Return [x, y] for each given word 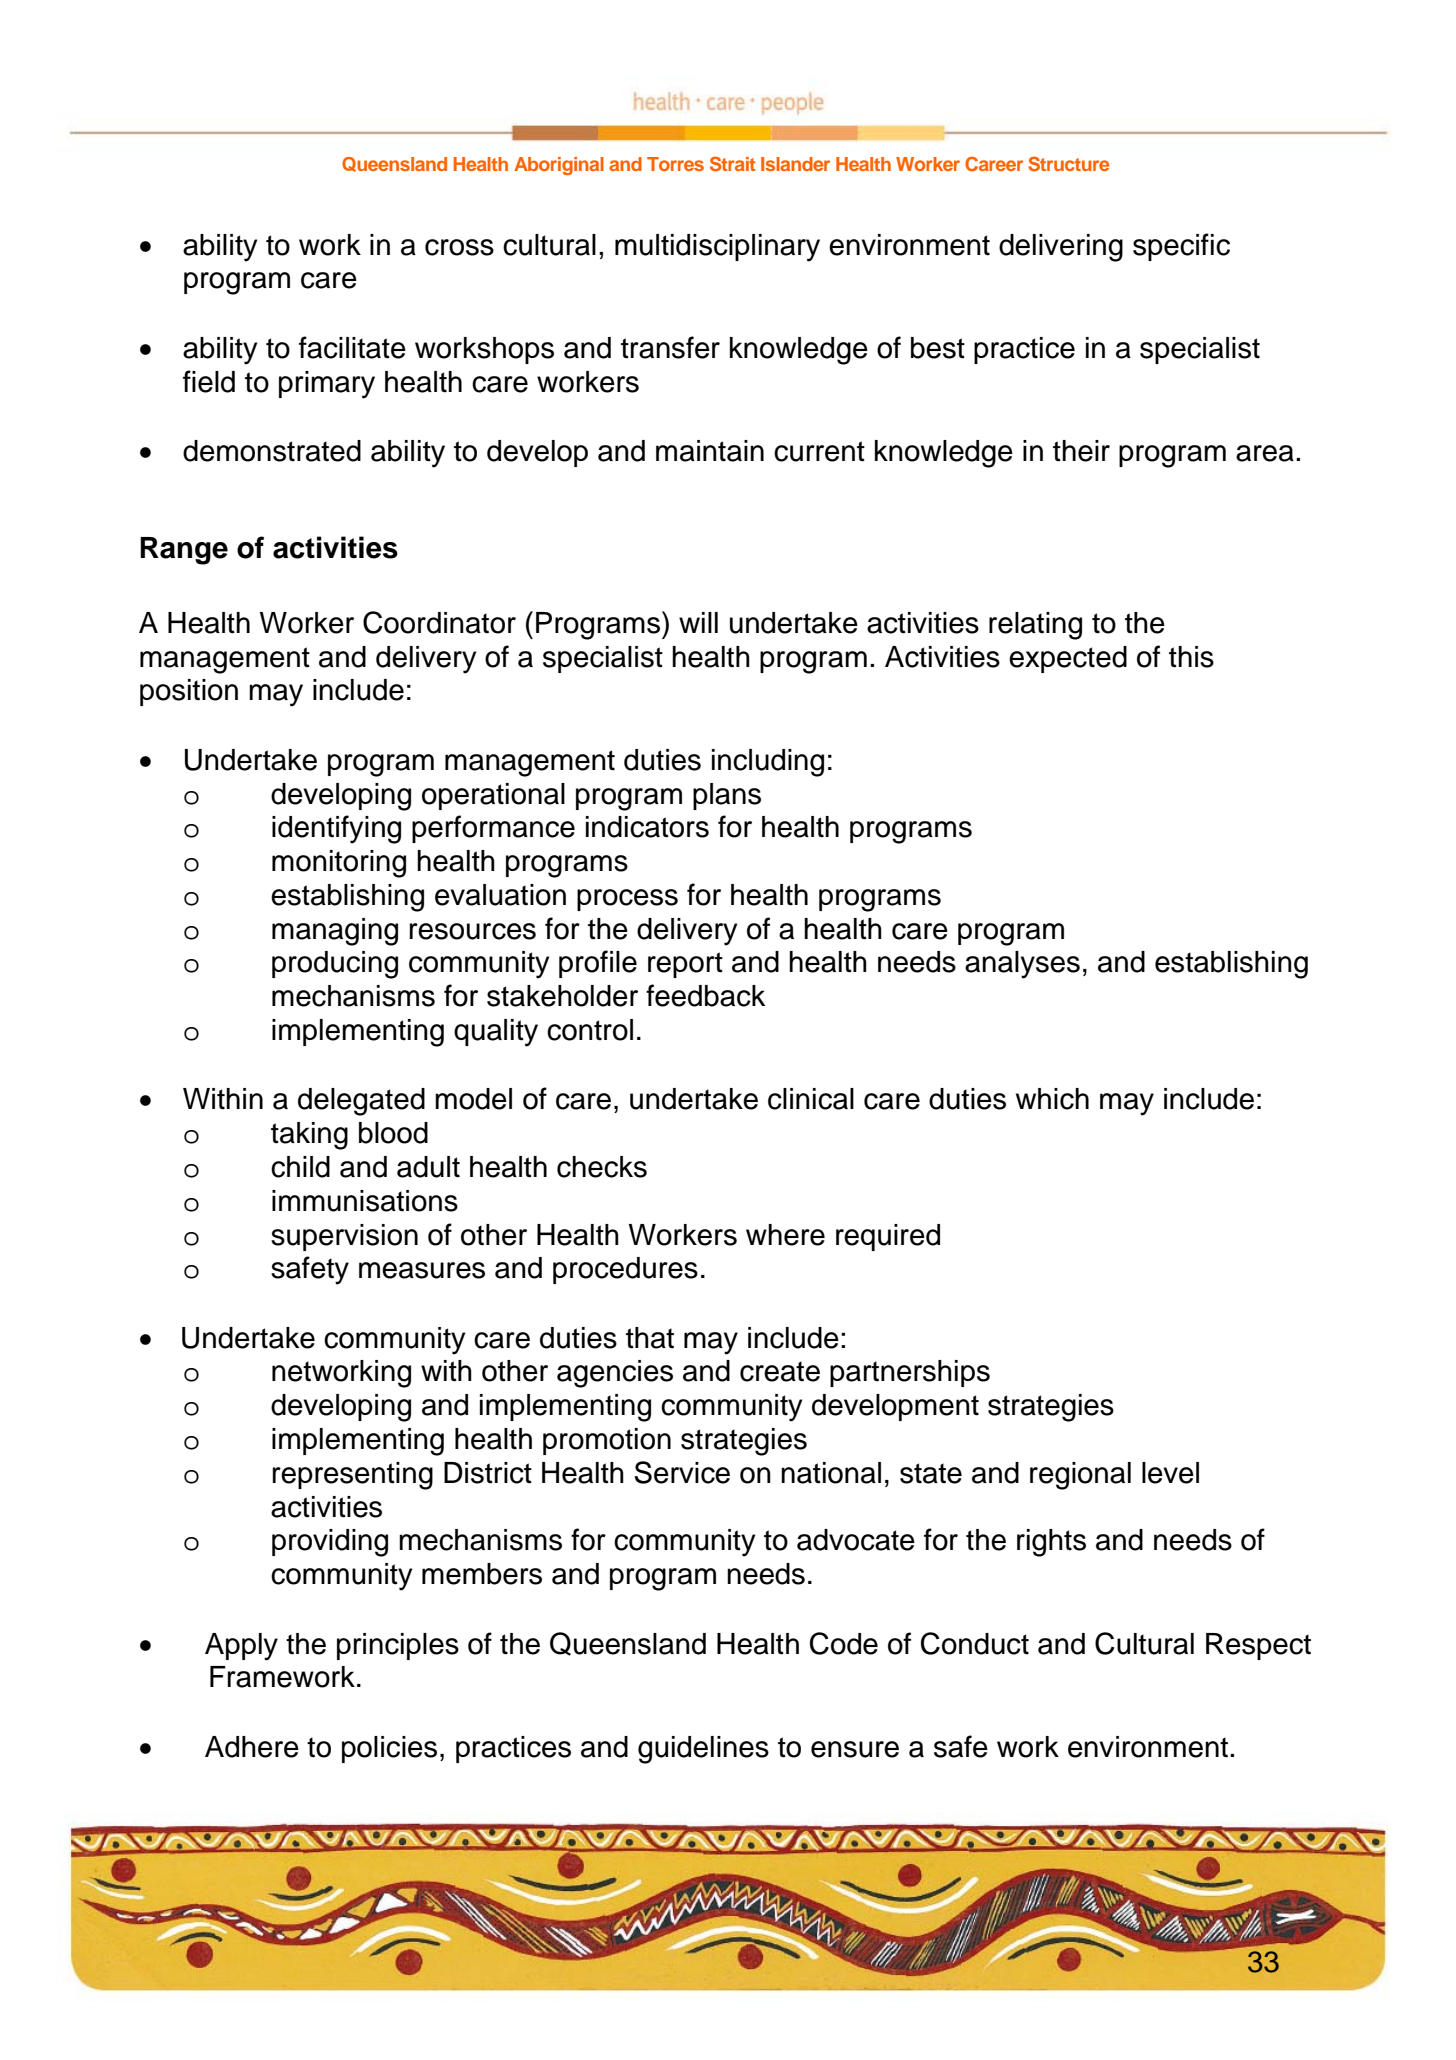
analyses [1022, 965]
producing [335, 965]
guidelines [703, 1750]
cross [459, 247]
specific [1181, 247]
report [685, 965]
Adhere [252, 1747]
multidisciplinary [717, 248]
